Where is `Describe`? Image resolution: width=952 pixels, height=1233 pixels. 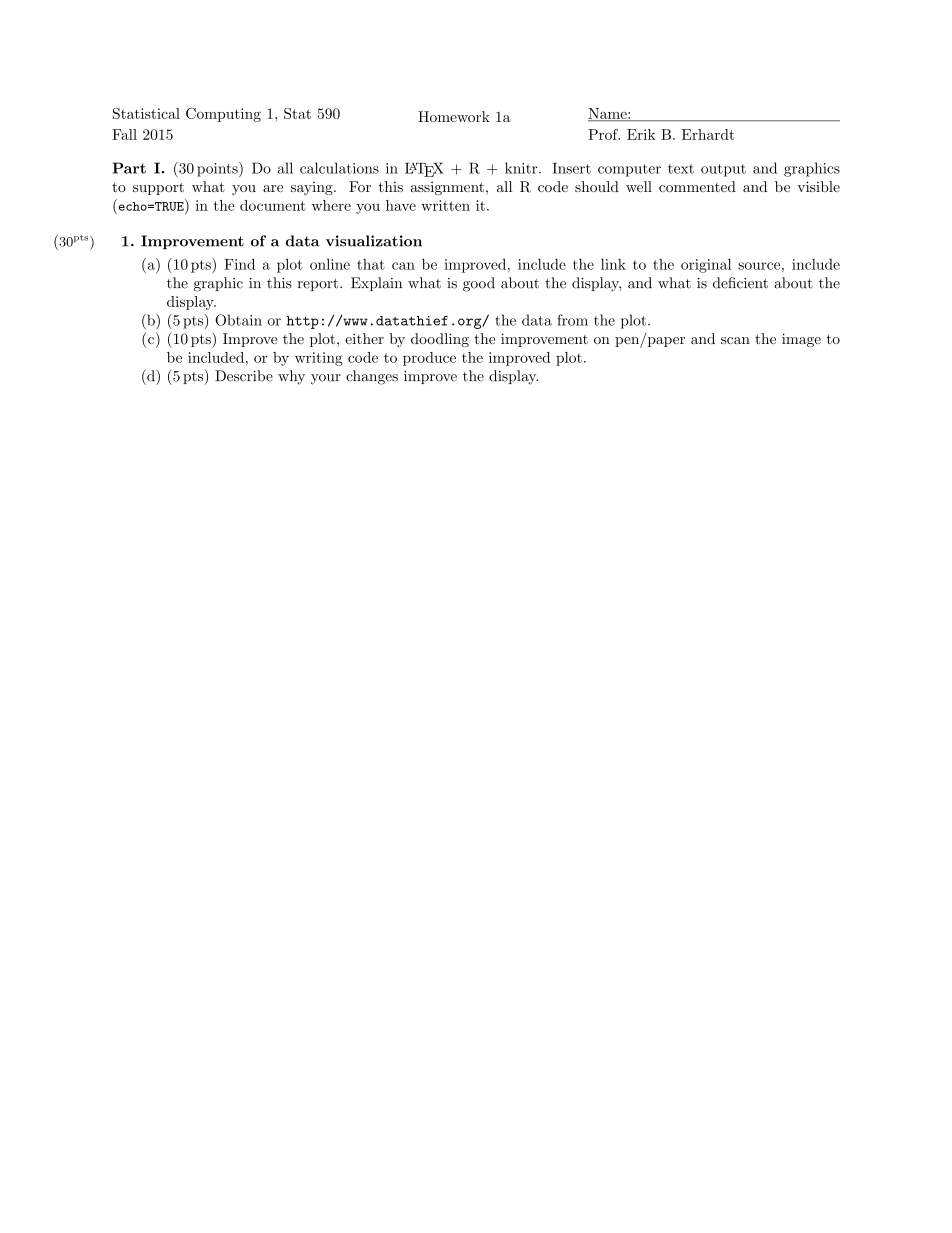
Describe is located at coordinates (244, 376).
